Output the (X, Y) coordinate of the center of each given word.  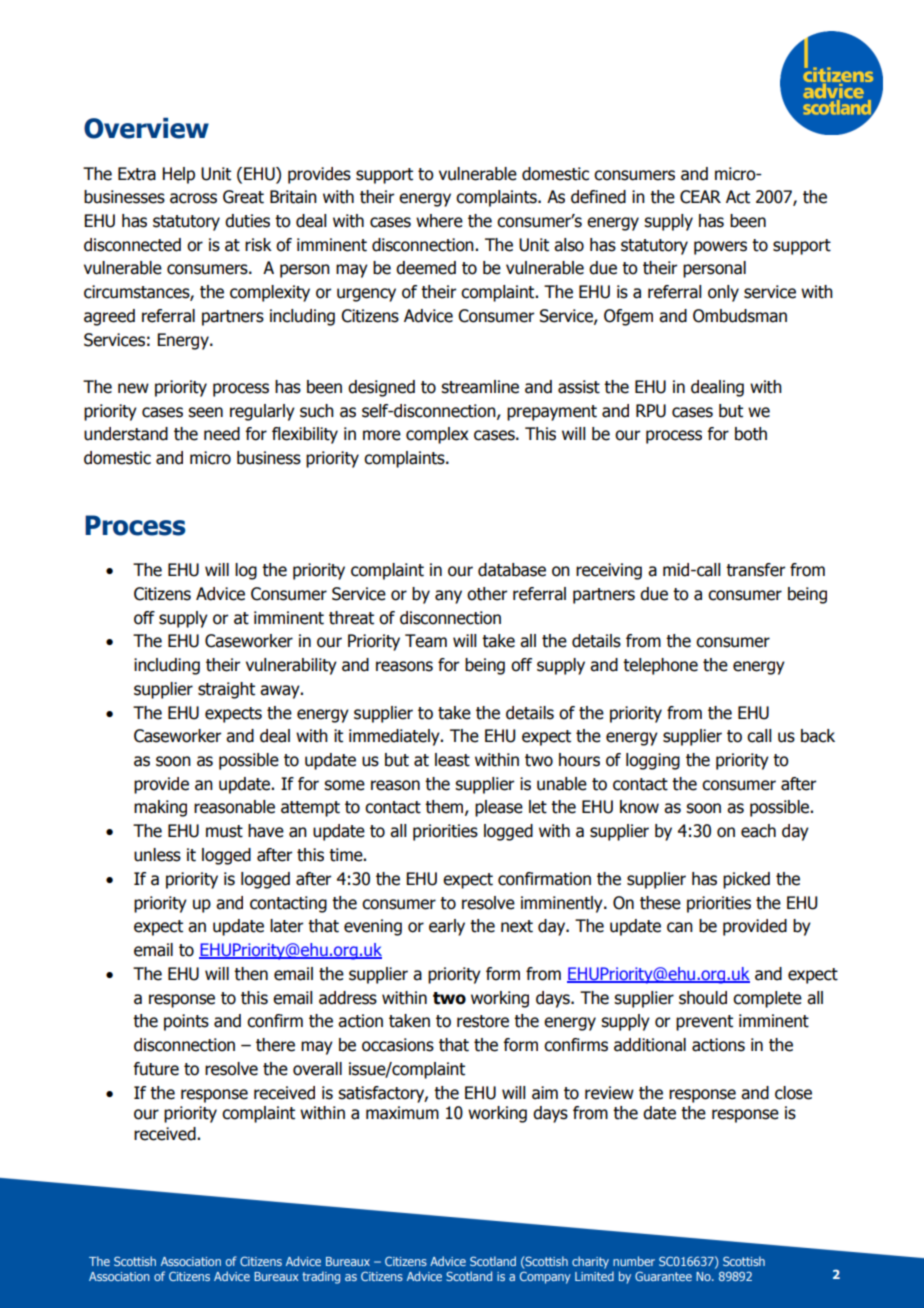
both (751, 434)
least (452, 760)
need (222, 434)
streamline (480, 387)
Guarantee (663, 1276)
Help (178, 175)
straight (226, 690)
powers (720, 248)
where (439, 221)
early (447, 927)
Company (545, 1278)
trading (321, 1277)
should (703, 998)
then (251, 974)
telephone (660, 666)
